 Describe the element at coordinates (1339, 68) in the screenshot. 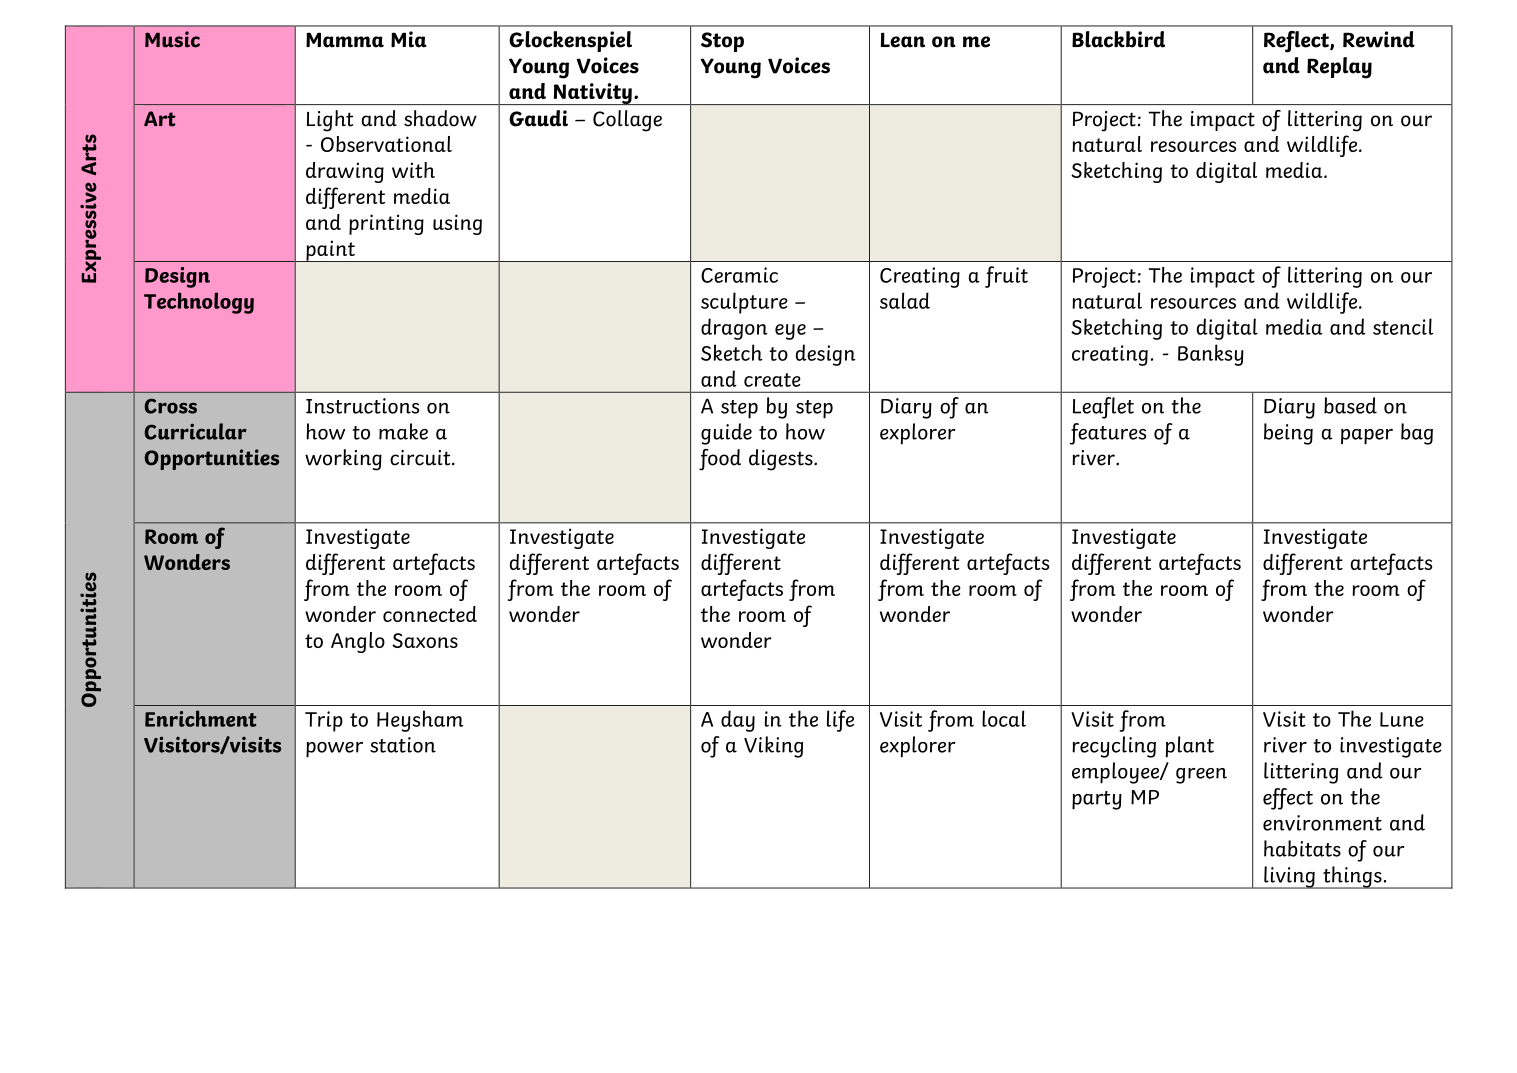

I see `Replay` at that location.
